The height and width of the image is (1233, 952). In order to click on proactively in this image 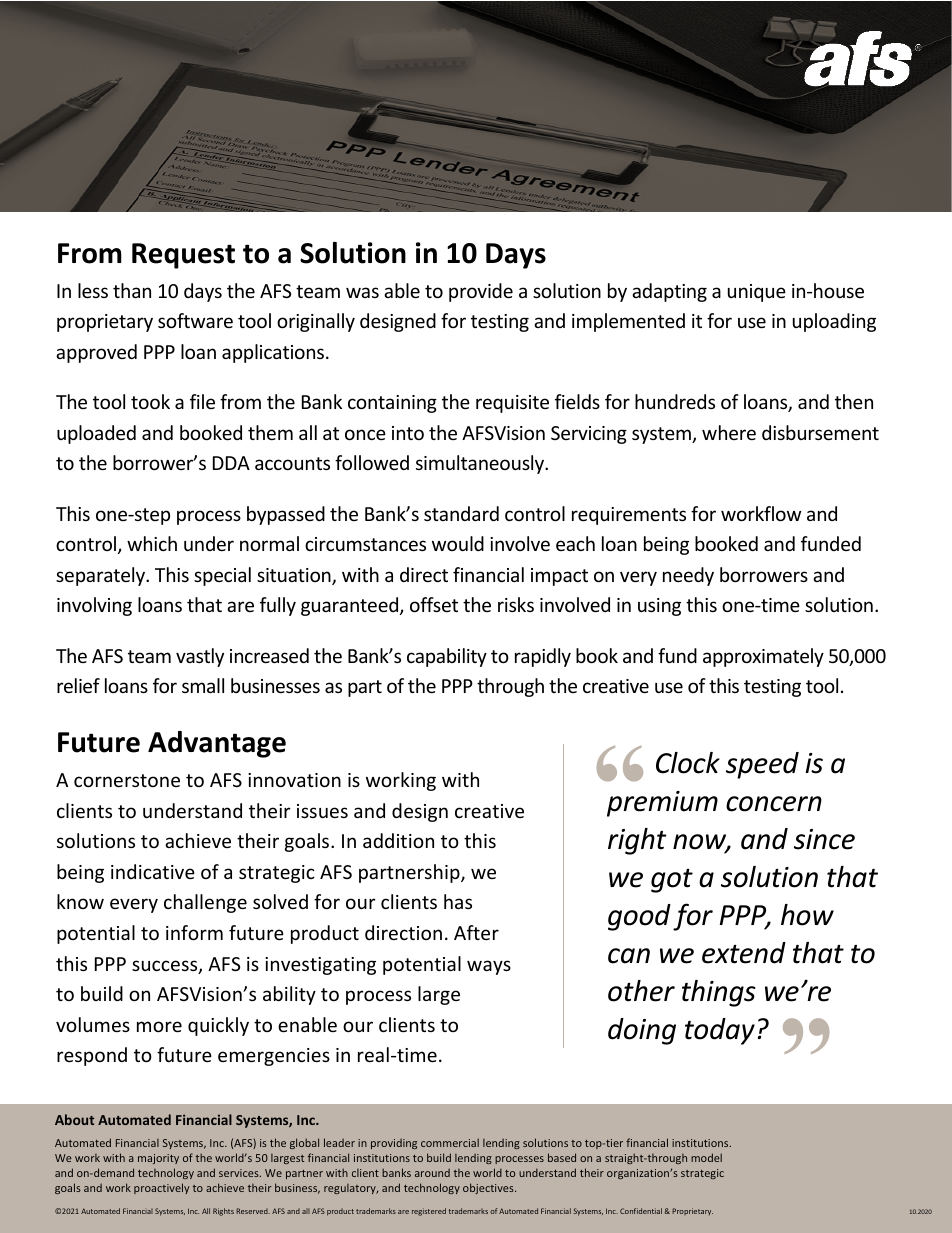, I will do `click(161, 1188)`.
